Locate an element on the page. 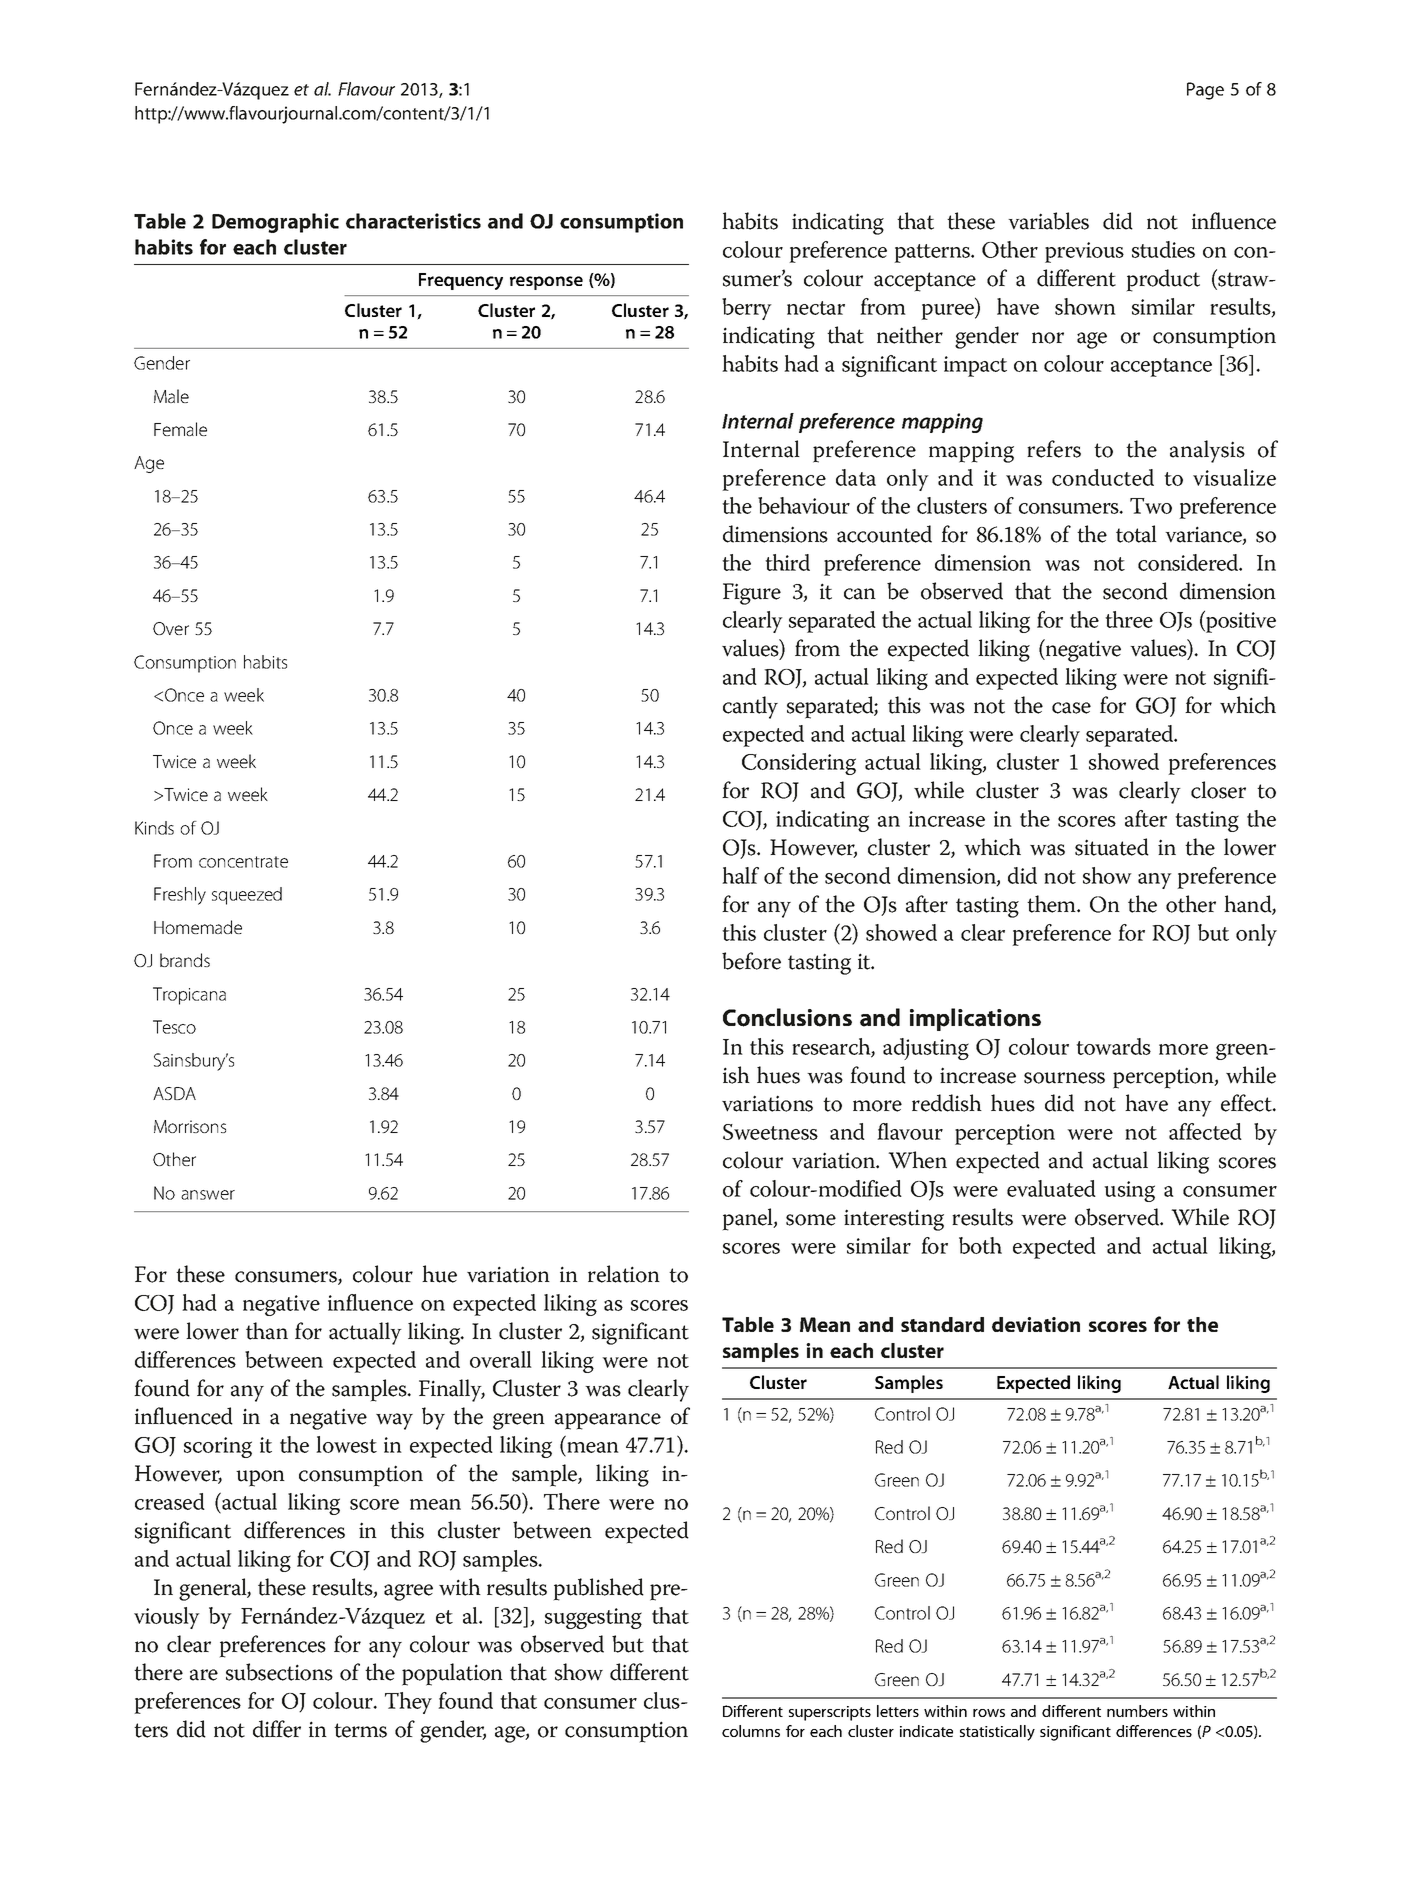 The height and width of the image is (1882, 1411). Demographic is located at coordinates (275, 223).
